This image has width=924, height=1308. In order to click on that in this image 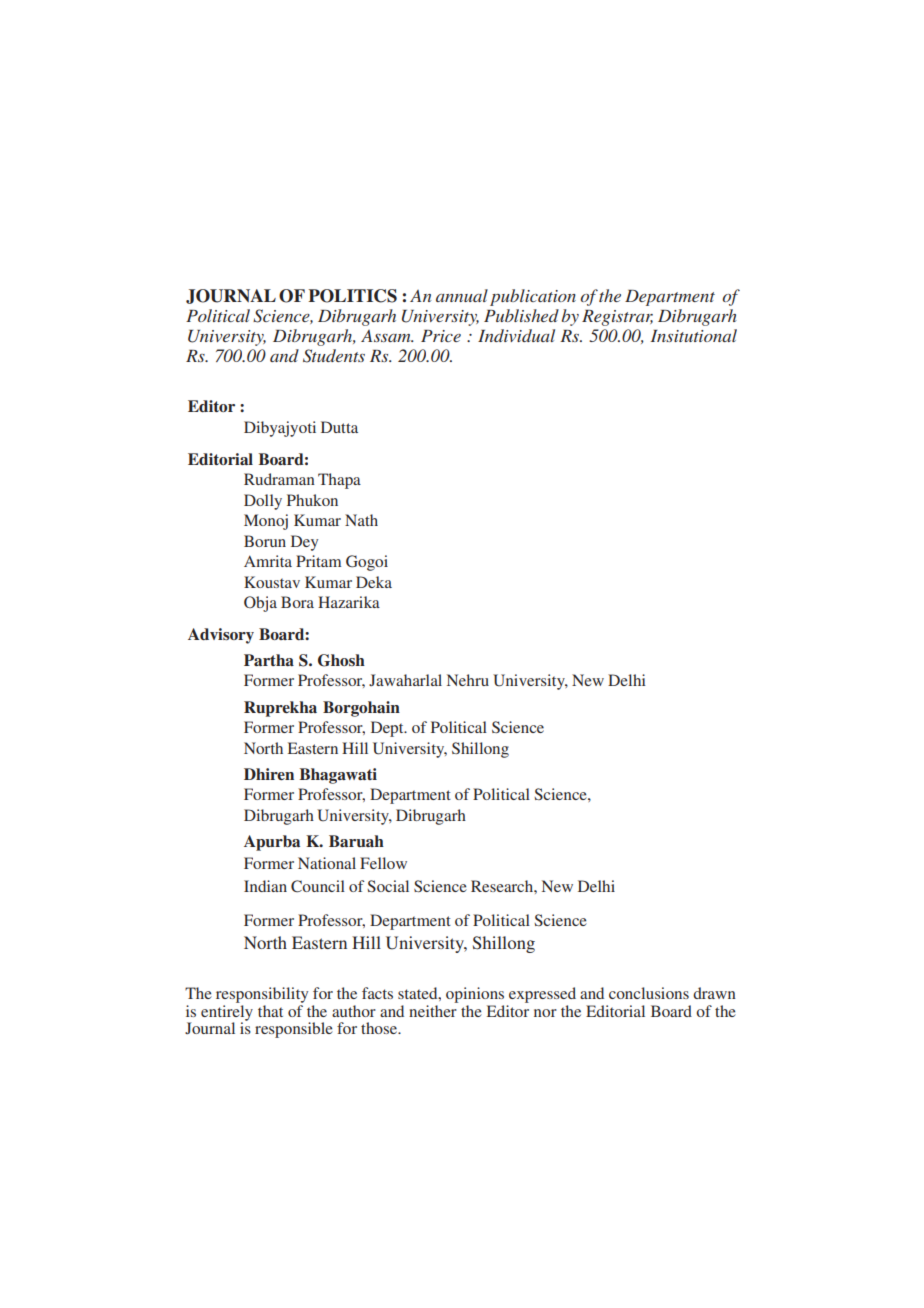, I will do `click(270, 1011)`.
